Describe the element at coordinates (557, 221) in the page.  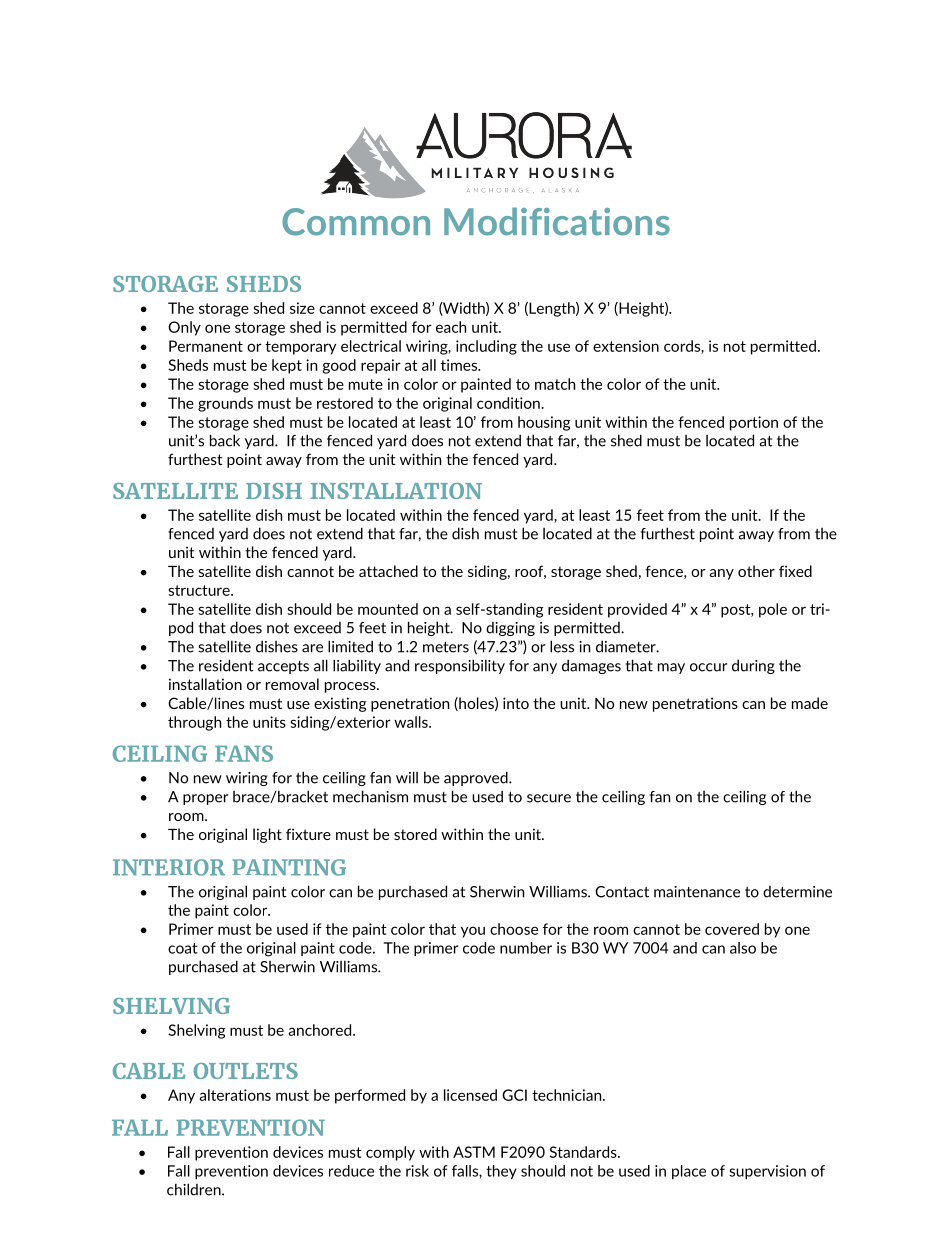
I see `Modifications` at that location.
